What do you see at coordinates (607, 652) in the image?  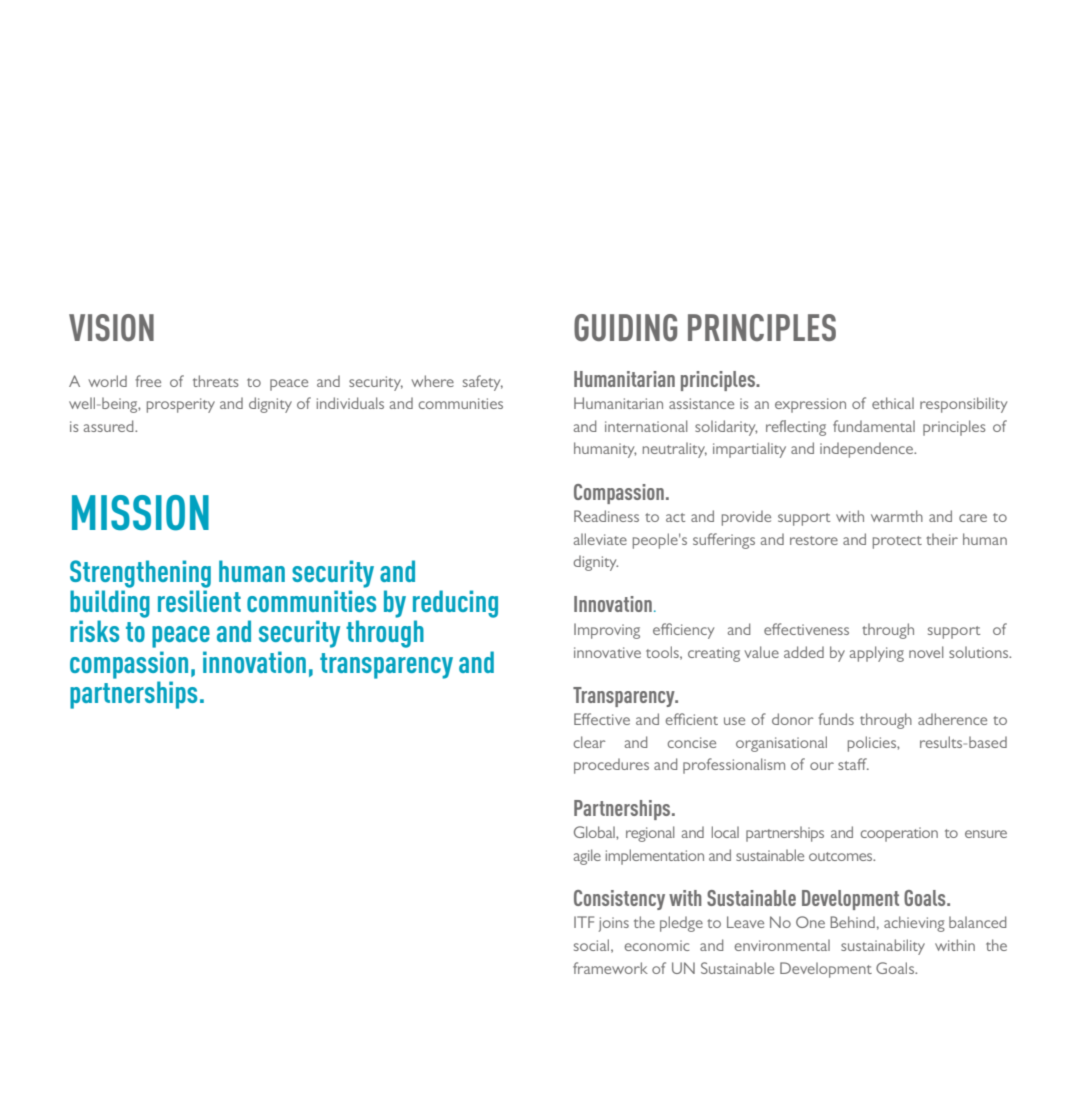 I see `innovative` at bounding box center [607, 652].
